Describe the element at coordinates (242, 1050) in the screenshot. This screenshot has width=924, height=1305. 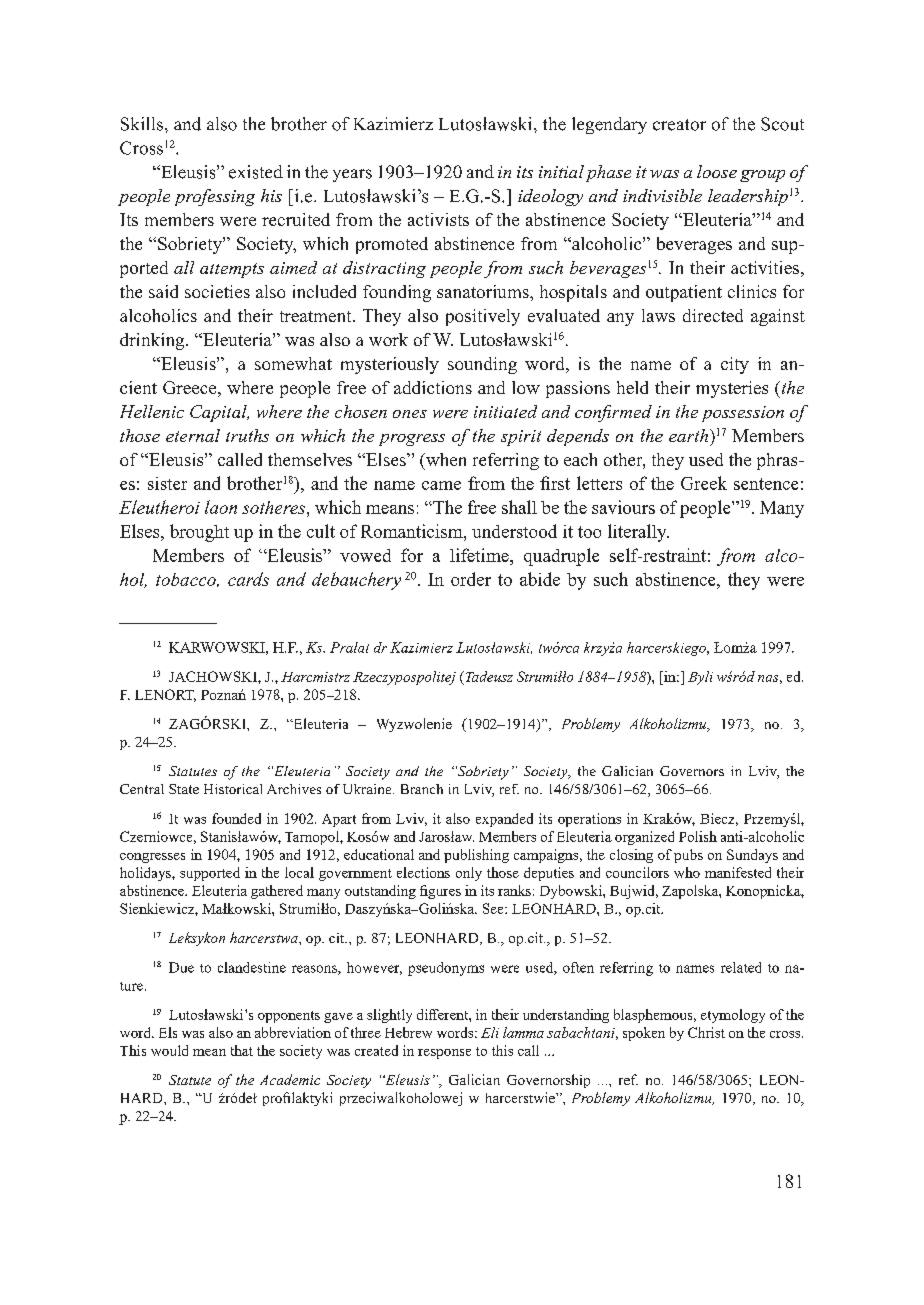
I see `that` at that location.
